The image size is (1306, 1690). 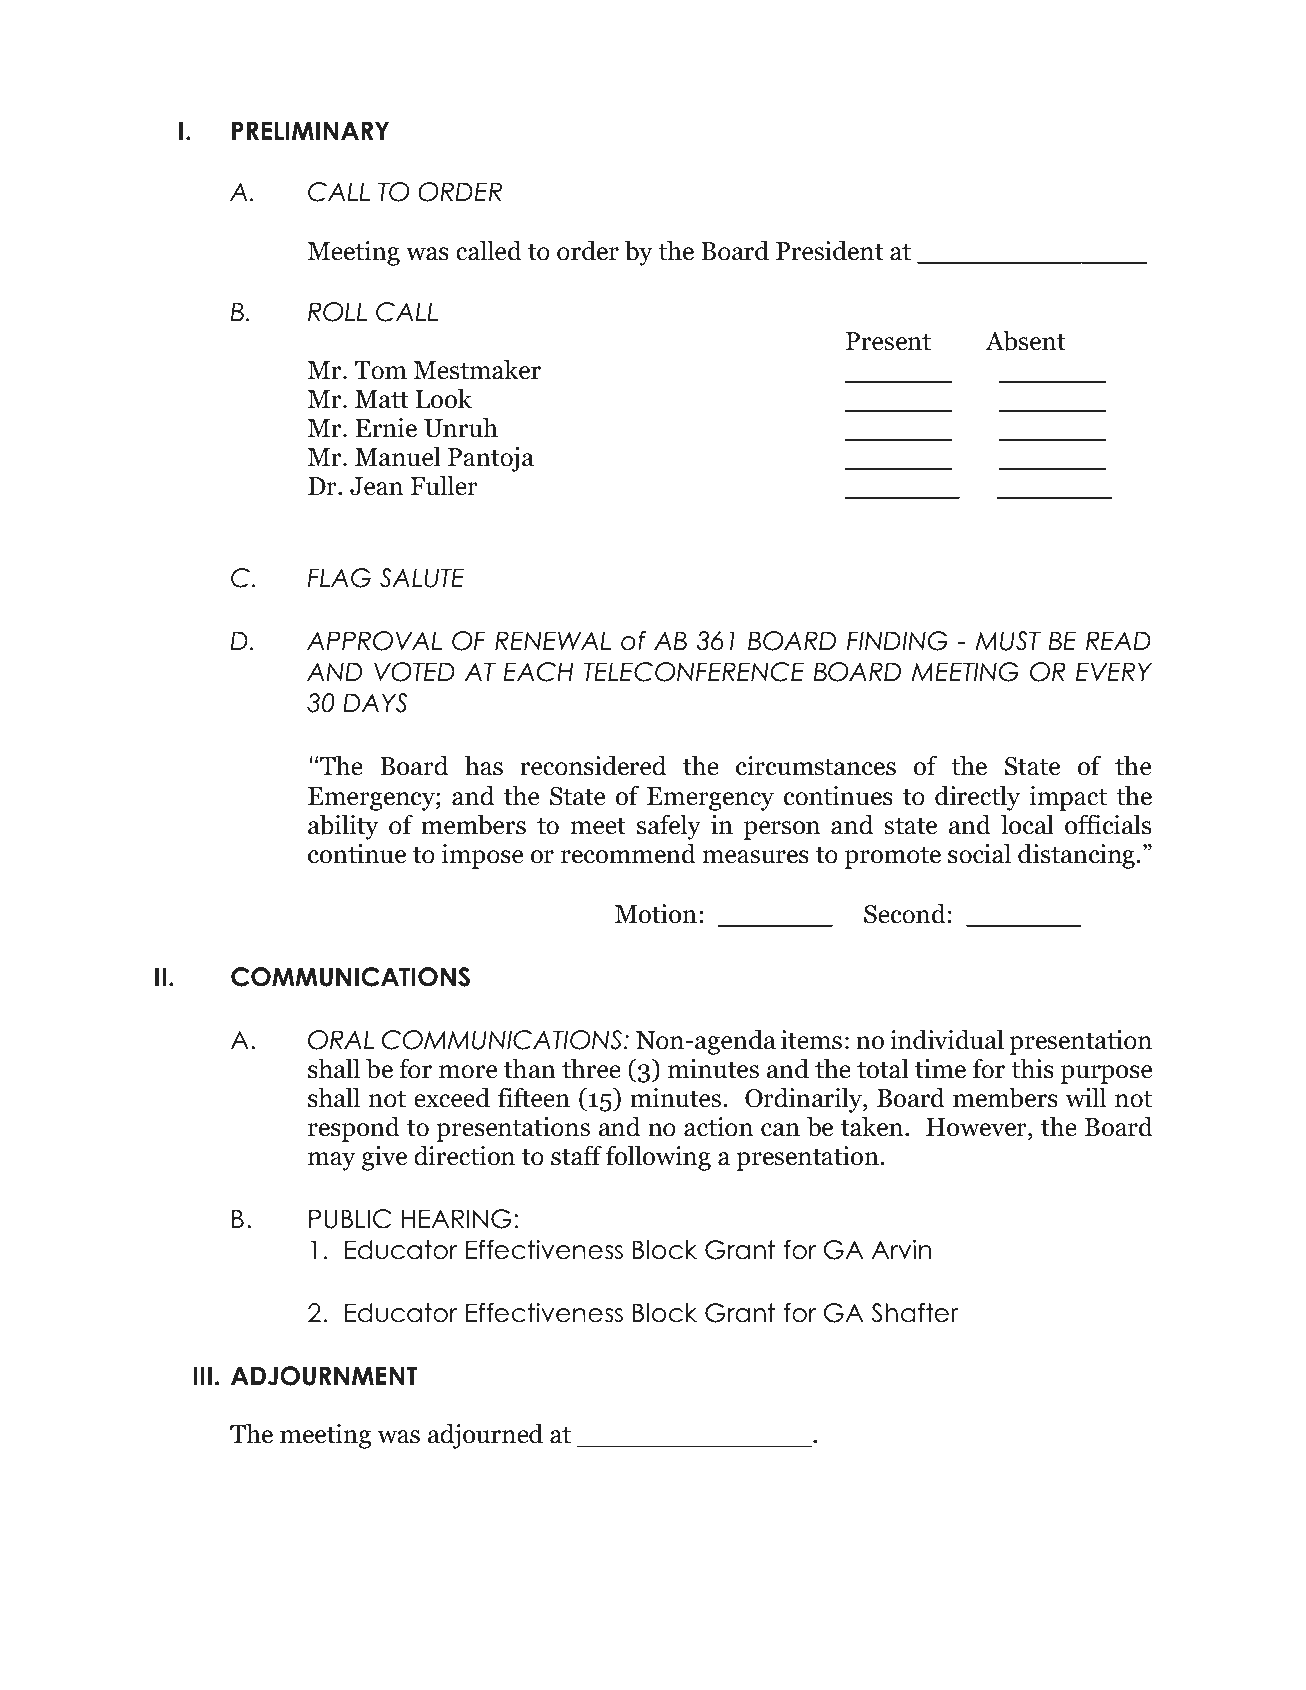 What do you see at coordinates (553, 640) in the page?
I see `RENEWAL` at bounding box center [553, 640].
